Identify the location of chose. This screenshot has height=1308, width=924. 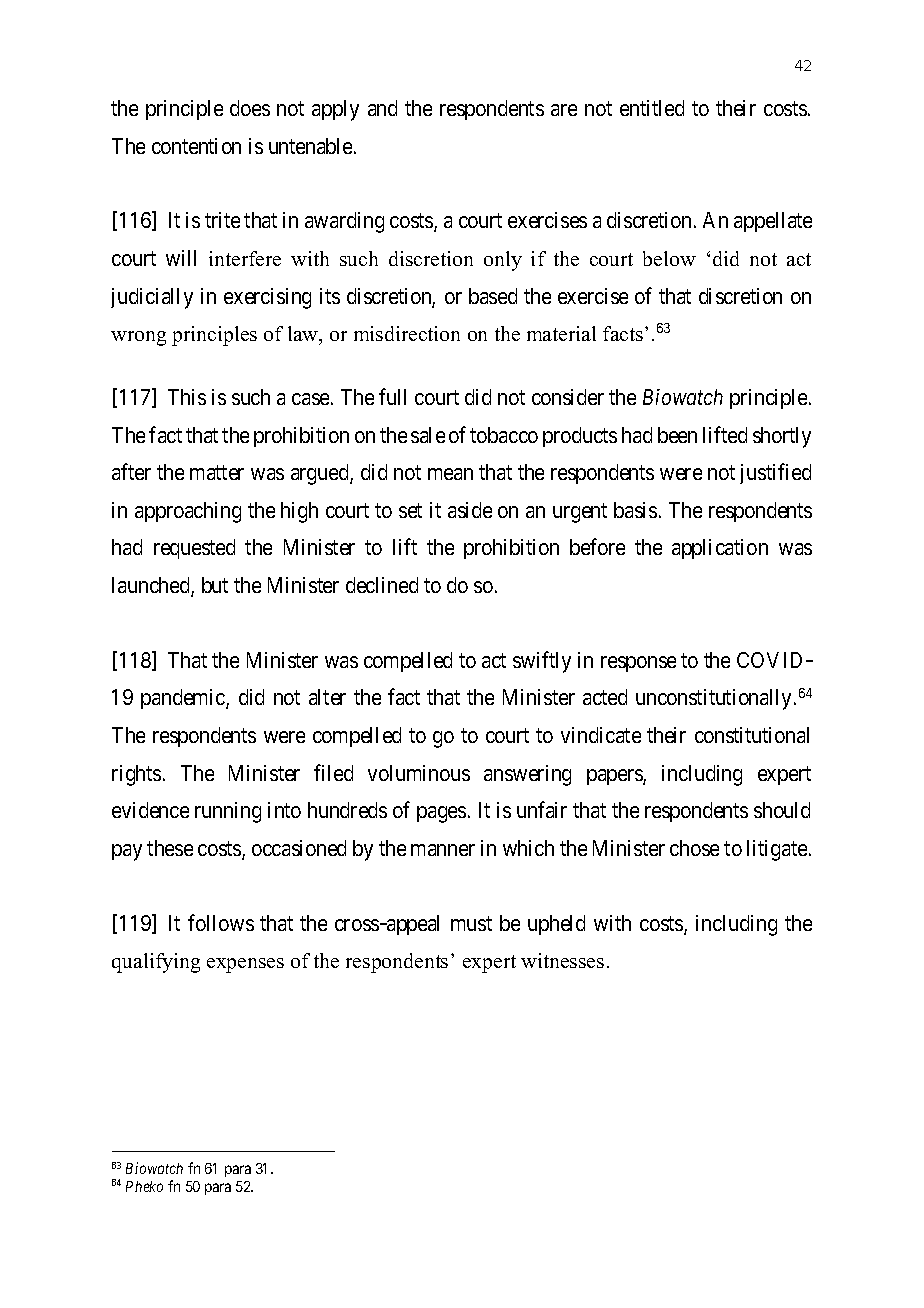
(694, 848).
